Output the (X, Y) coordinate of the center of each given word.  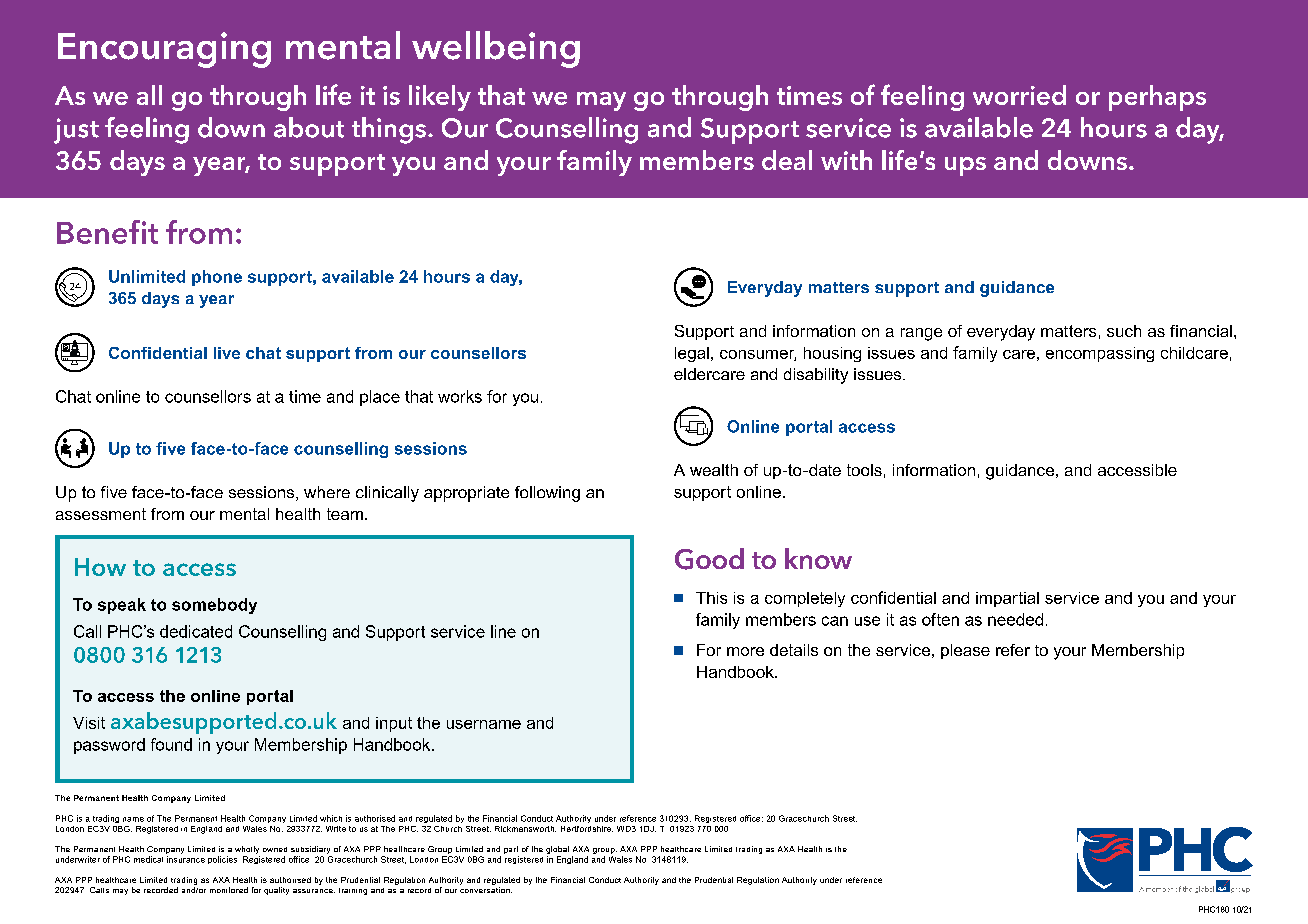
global (557, 851)
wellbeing (496, 49)
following (547, 494)
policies (222, 860)
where (327, 492)
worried (1019, 95)
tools (864, 470)
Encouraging (164, 50)
